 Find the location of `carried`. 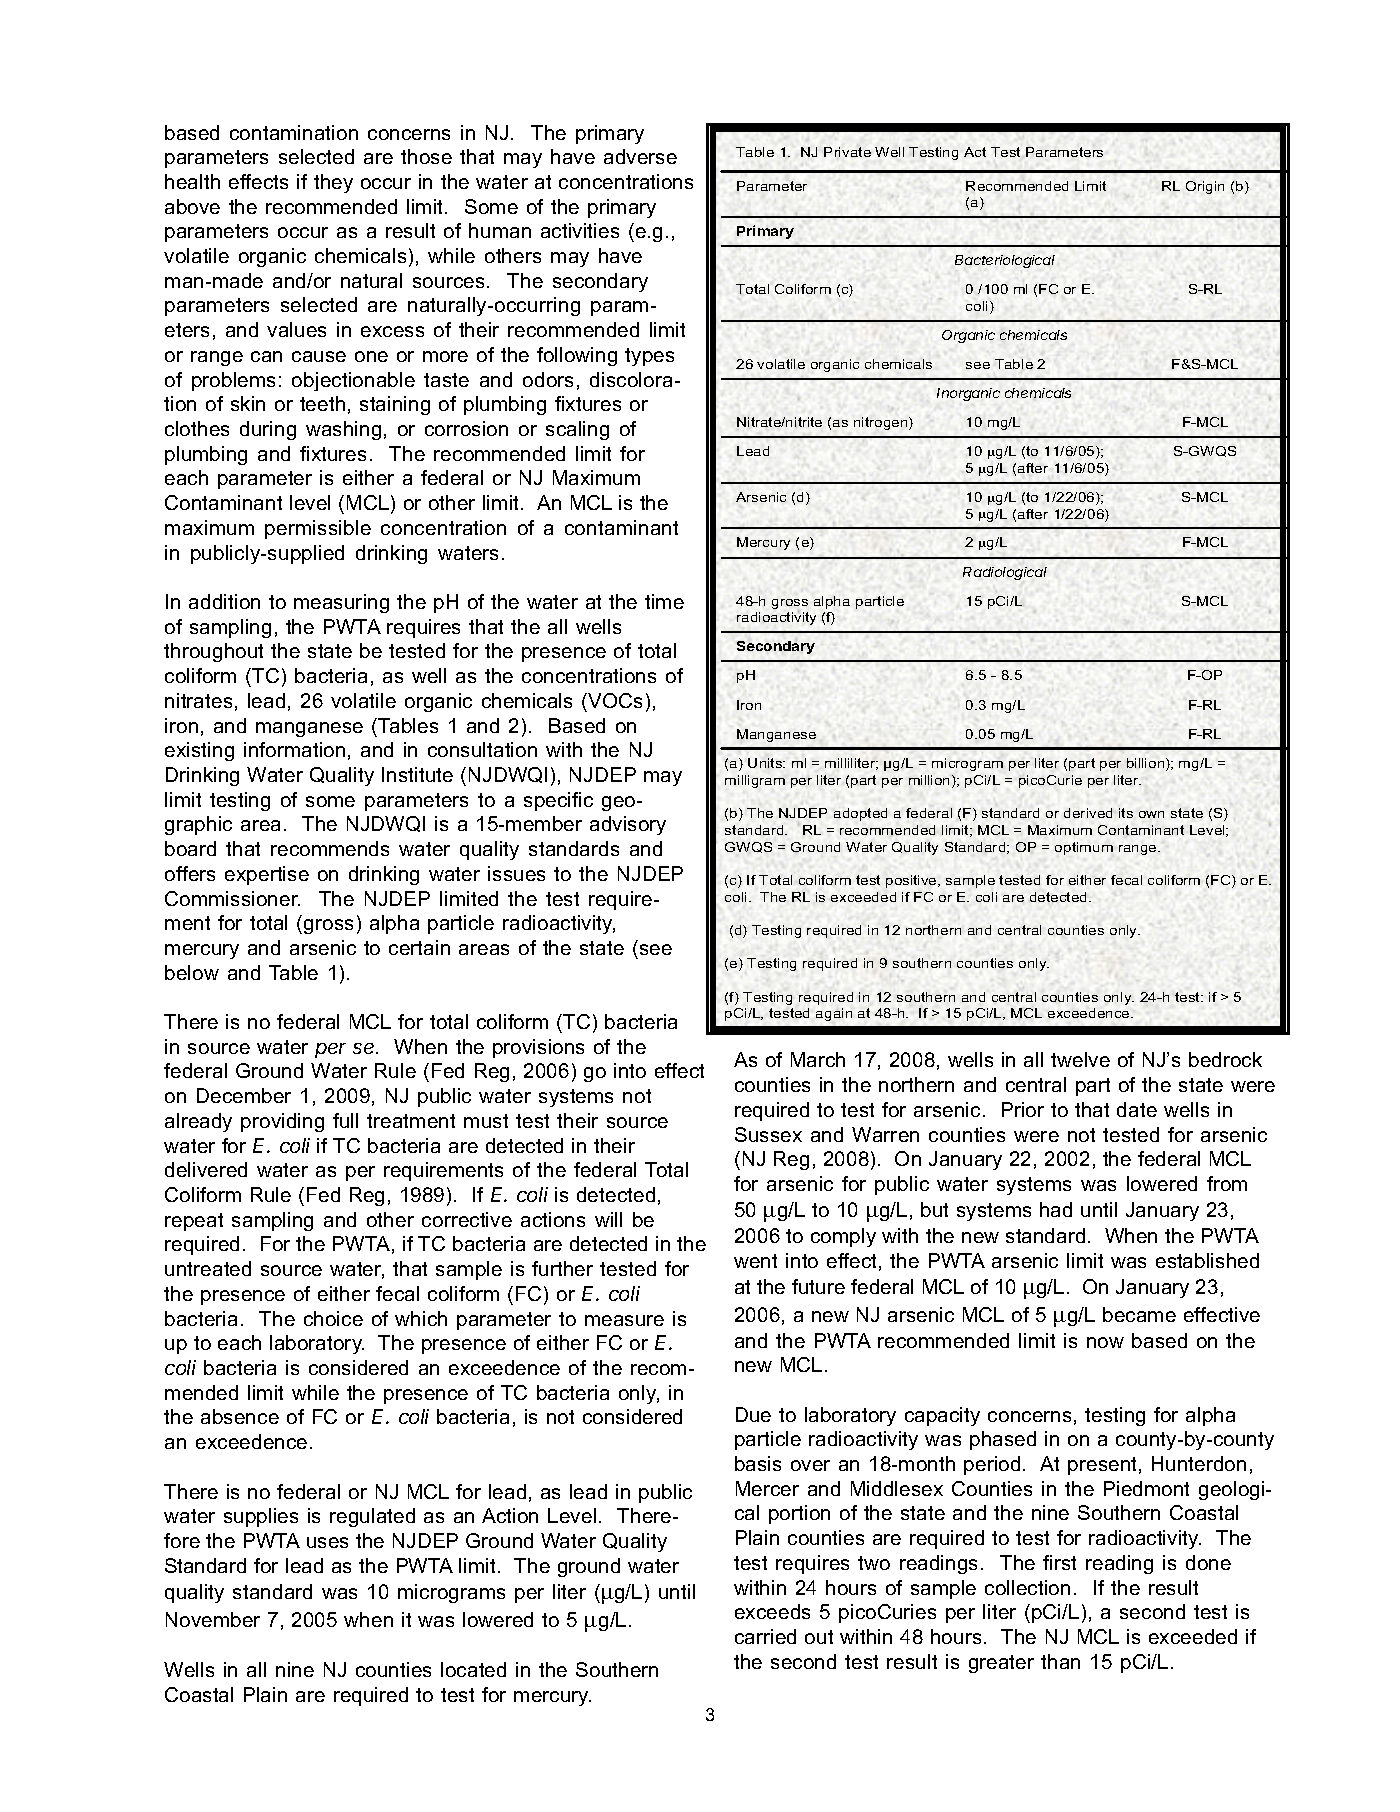

carried is located at coordinates (765, 1636).
